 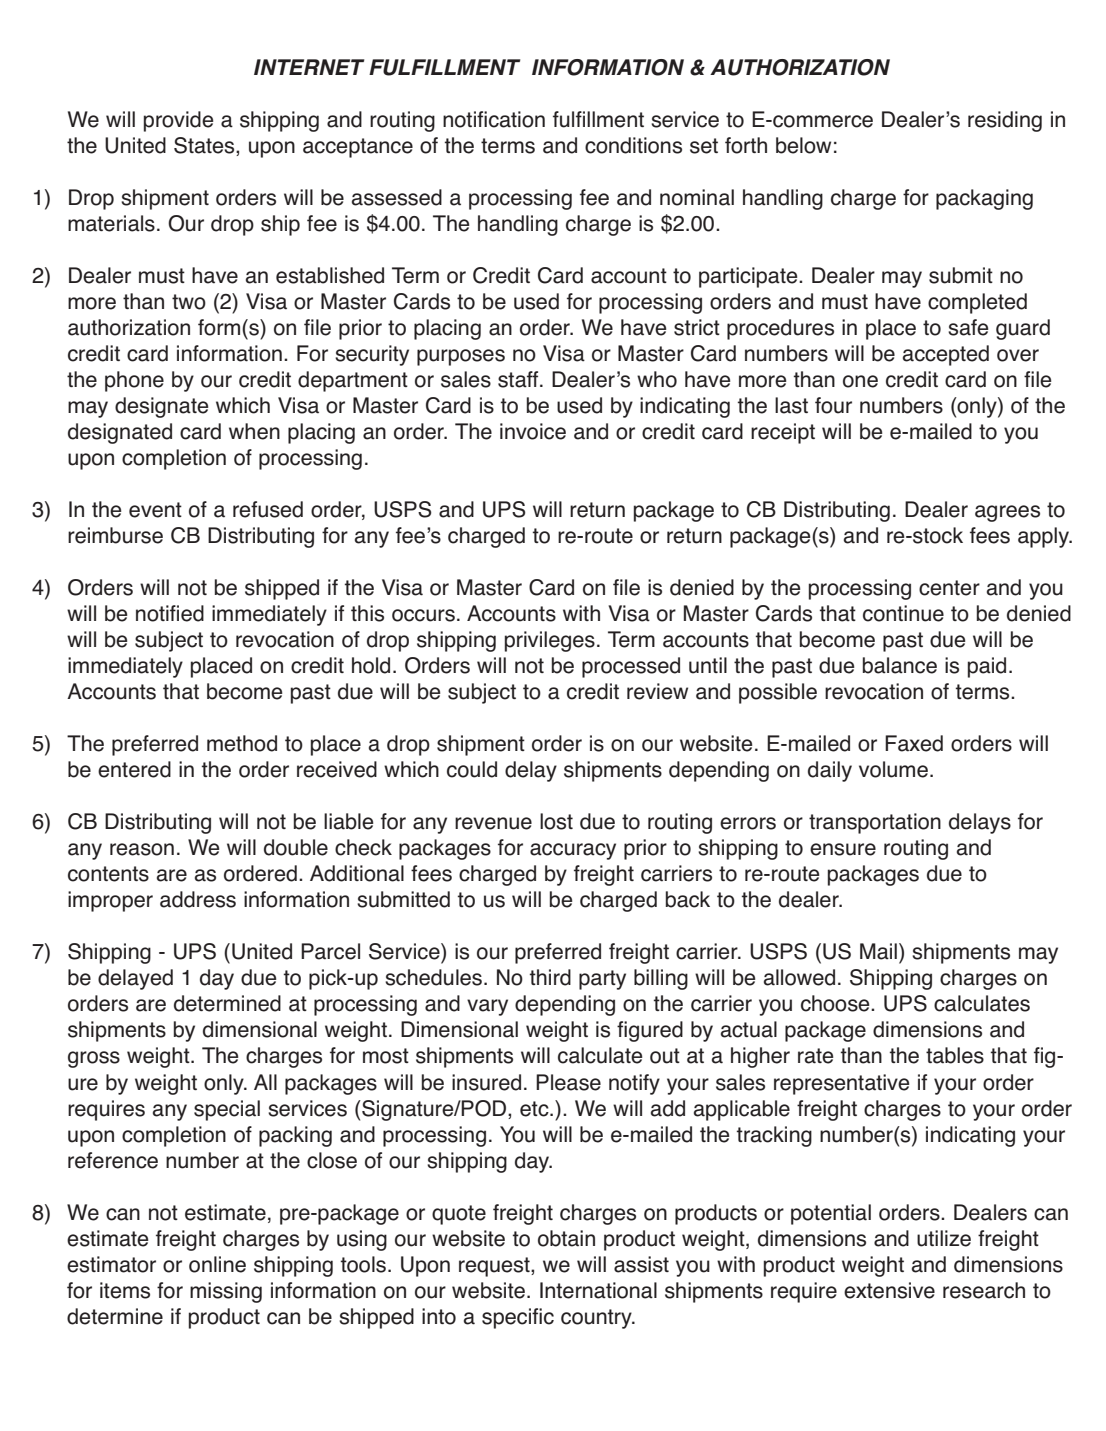 What do you see at coordinates (631, 667) in the document?
I see `processed` at bounding box center [631, 667].
